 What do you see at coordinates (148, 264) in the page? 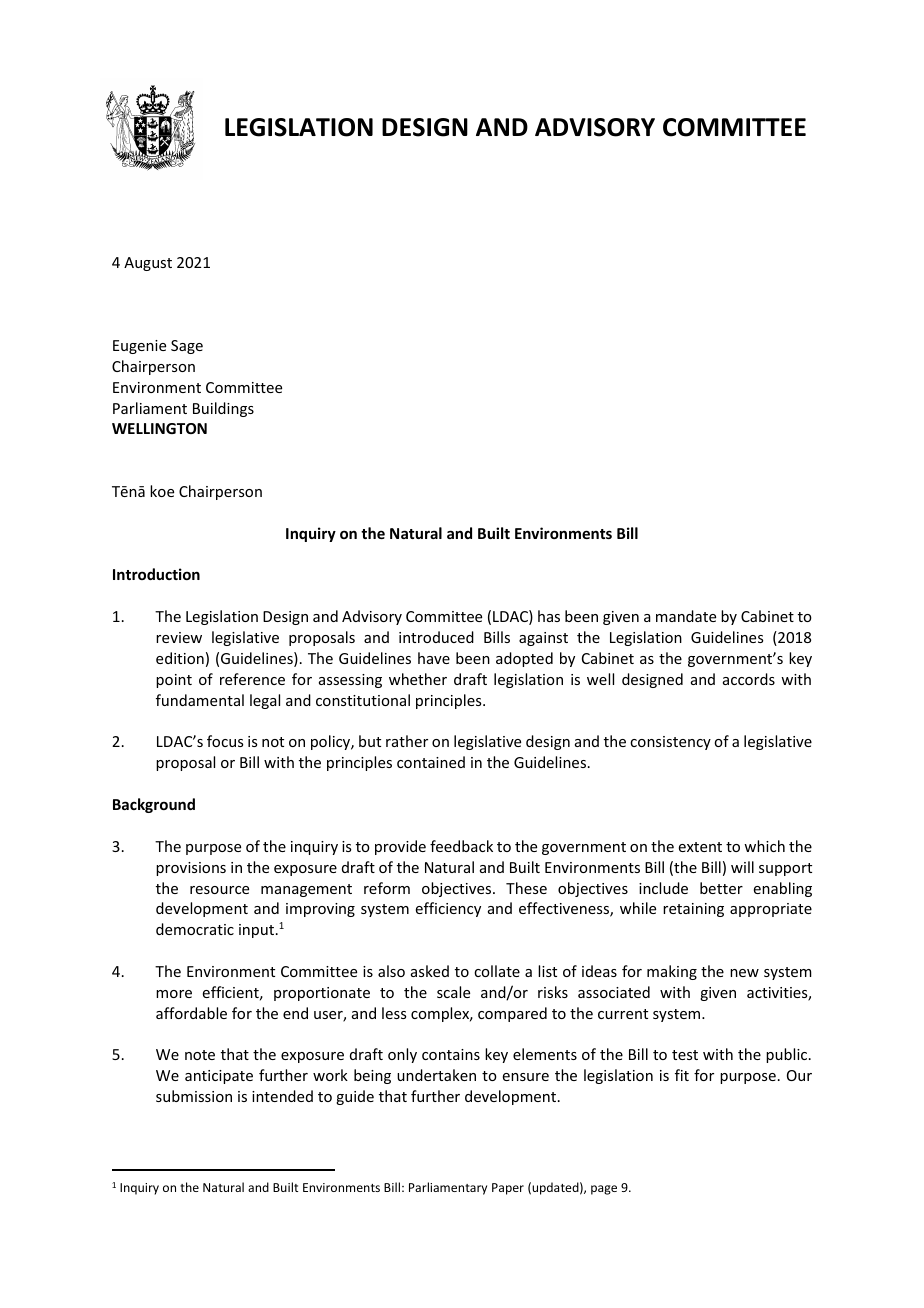
I see `August` at bounding box center [148, 264].
